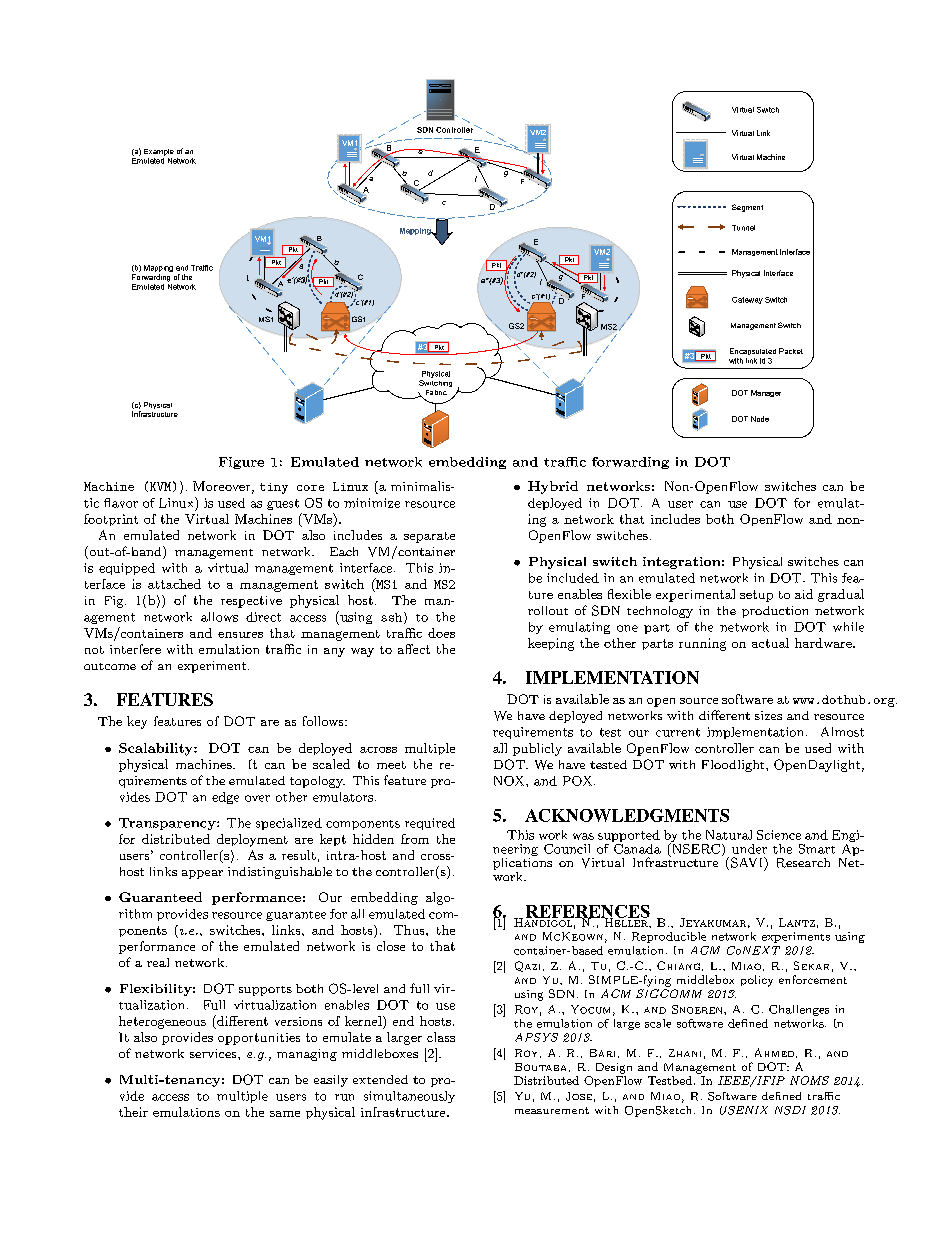 The height and width of the screenshot is (1233, 952). What do you see at coordinates (803, 863) in the screenshot?
I see `Research` at bounding box center [803, 863].
